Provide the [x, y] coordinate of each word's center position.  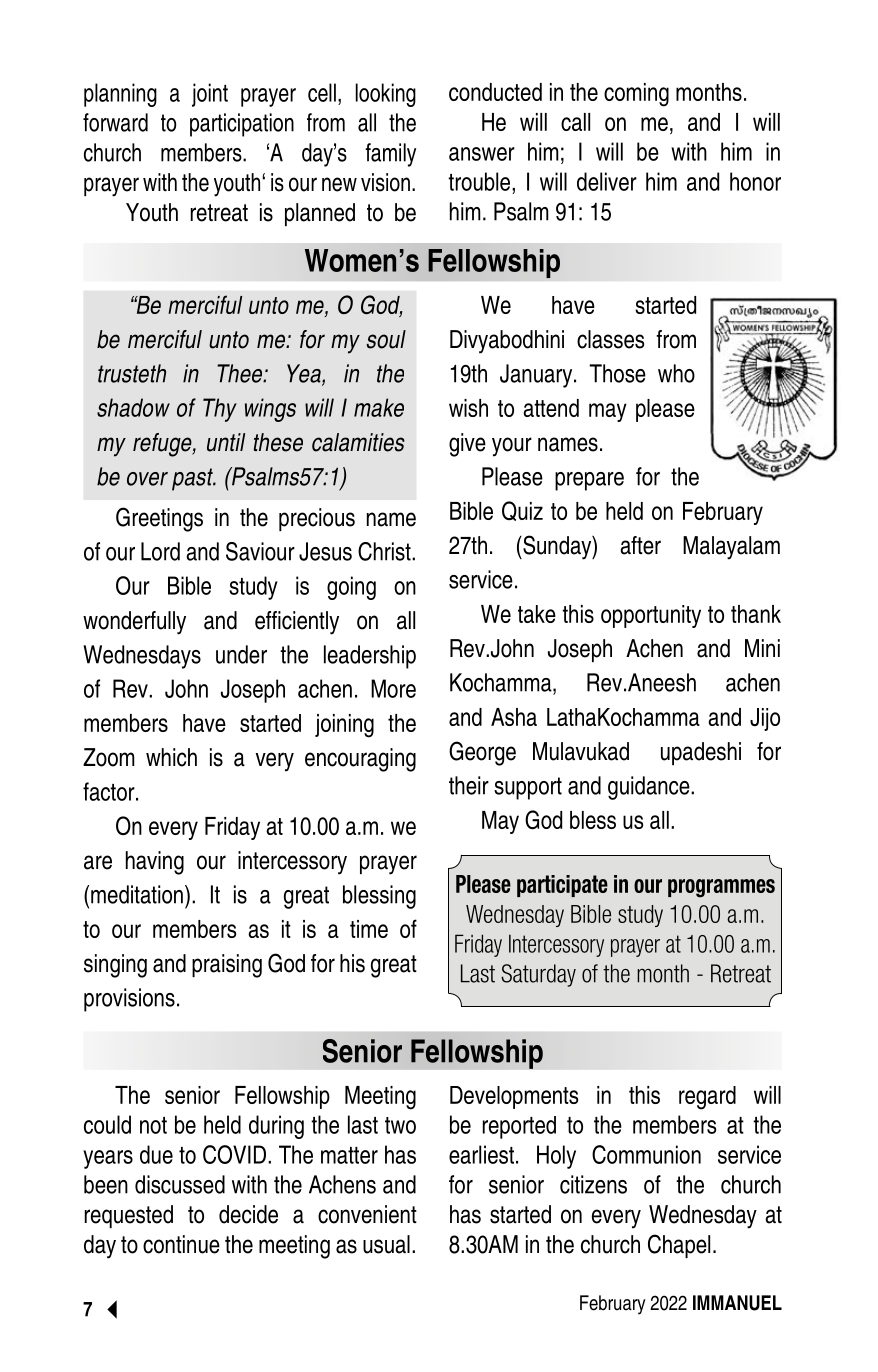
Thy [220, 410]
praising [227, 966]
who [676, 373]
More [393, 688]
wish [468, 408]
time [369, 929]
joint [210, 95]
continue [181, 1244]
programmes [721, 888]
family [390, 155]
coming [636, 95]
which [171, 757]
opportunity [651, 616]
